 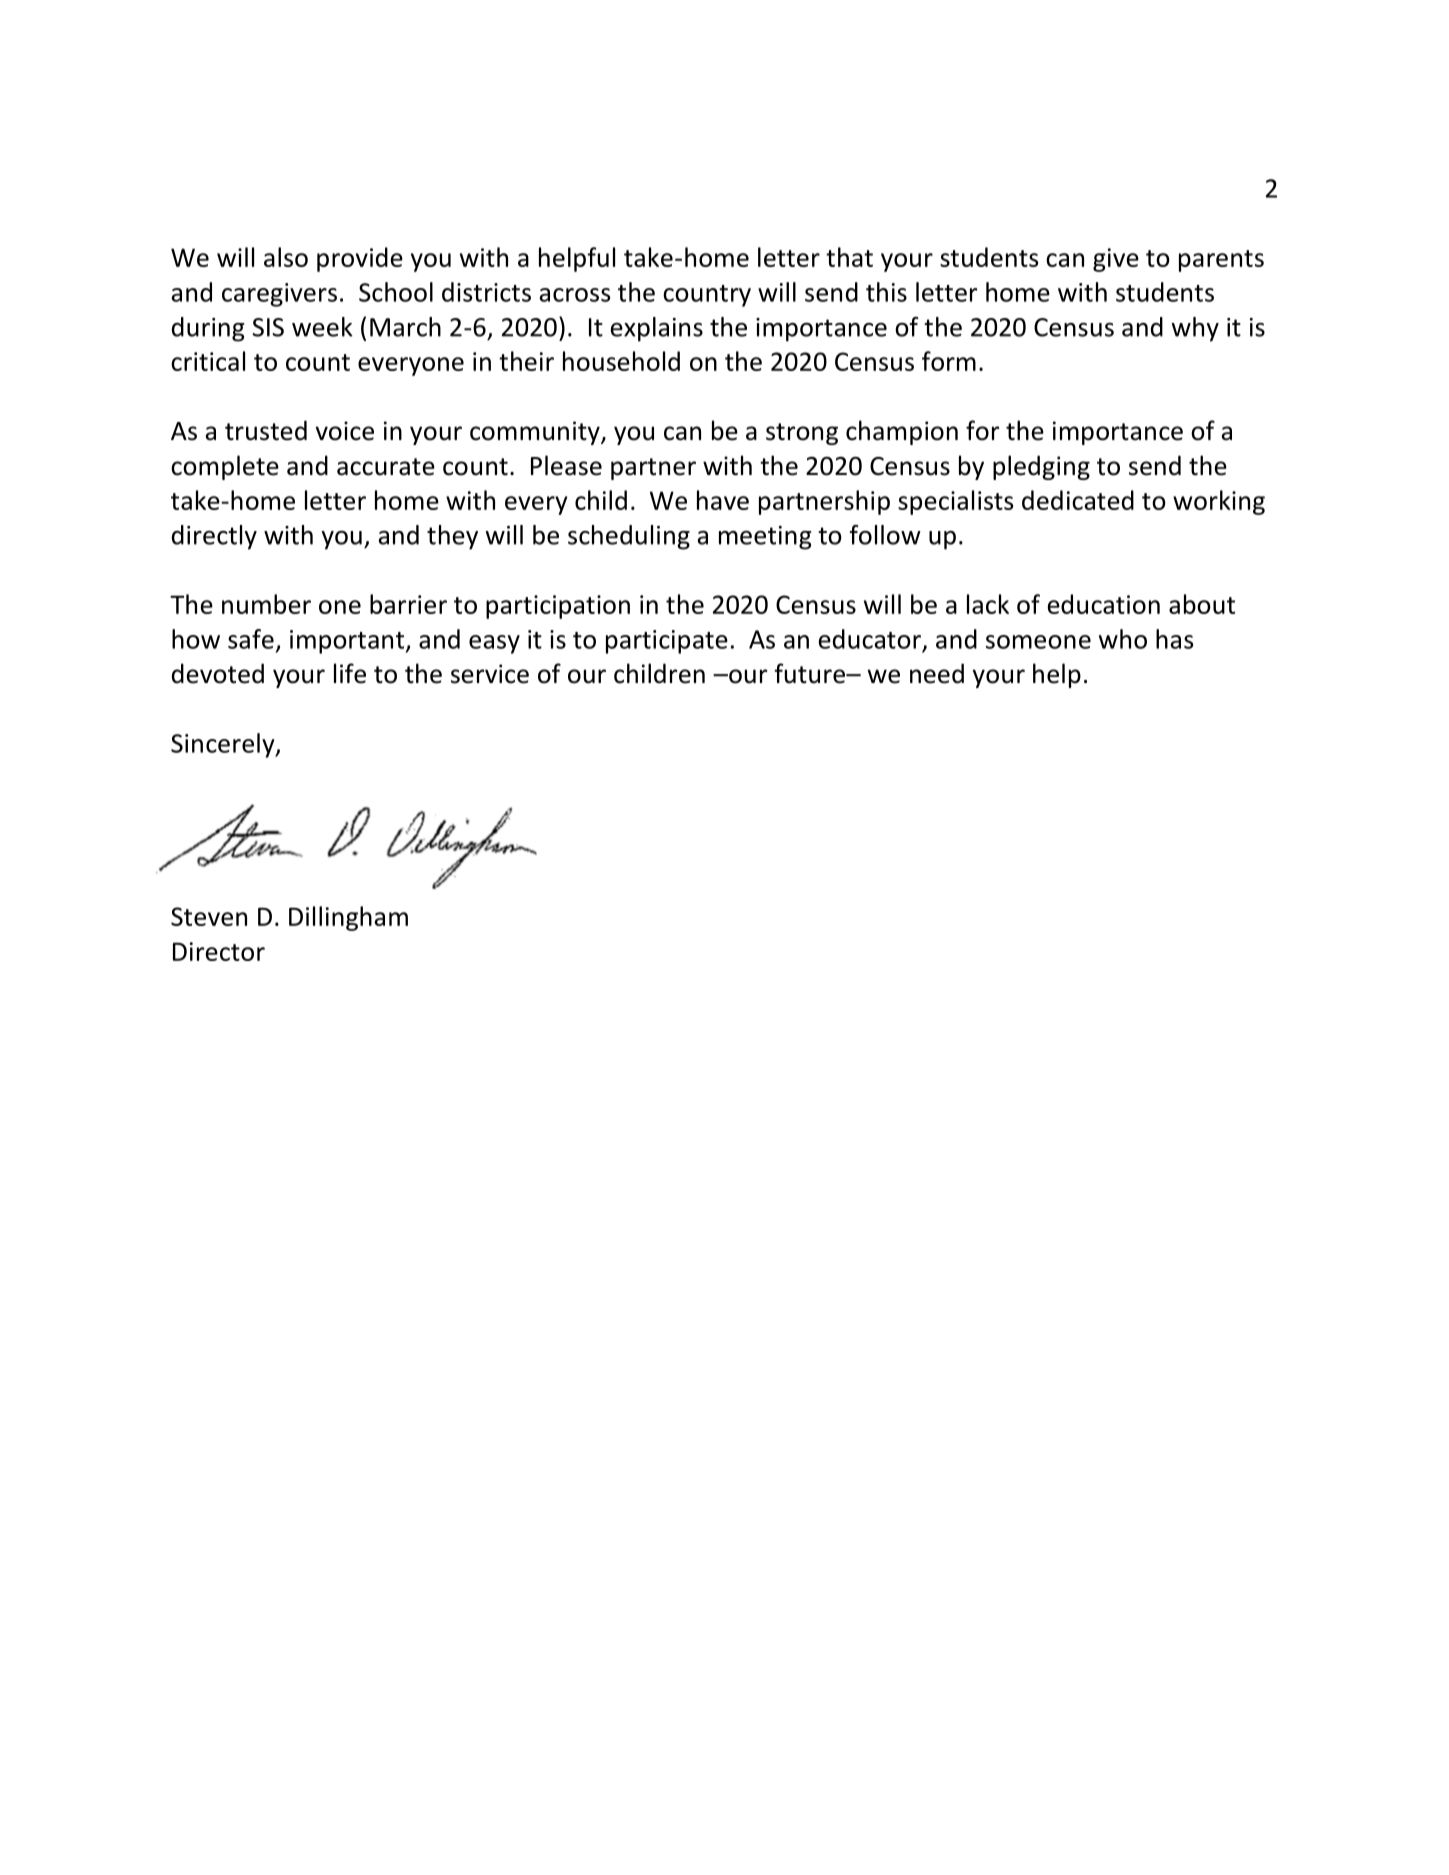 I want to click on parents, so click(x=1221, y=261).
